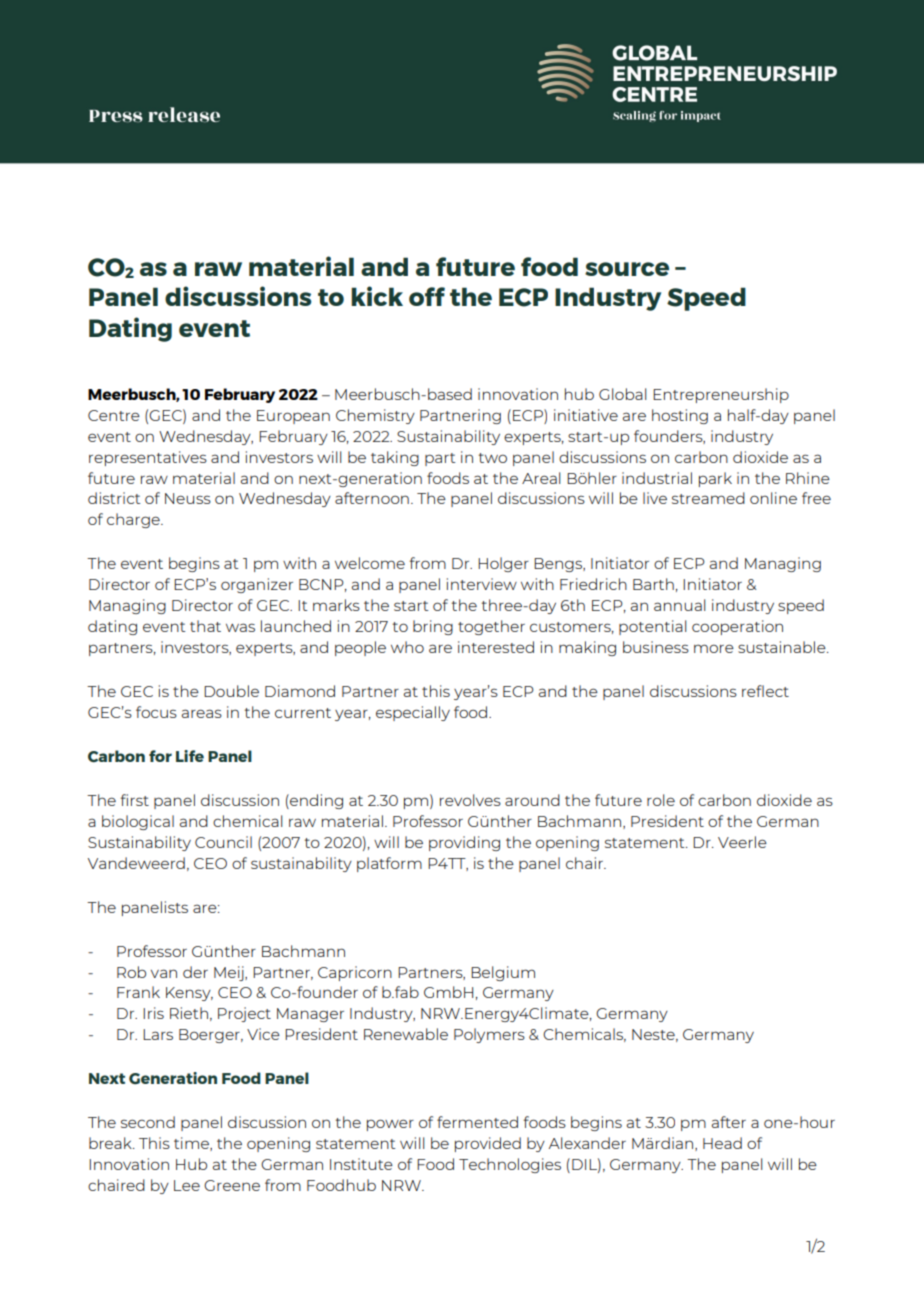 Image resolution: width=924 pixels, height=1309 pixels. What do you see at coordinates (257, 585) in the page?
I see `organizer` at bounding box center [257, 585].
